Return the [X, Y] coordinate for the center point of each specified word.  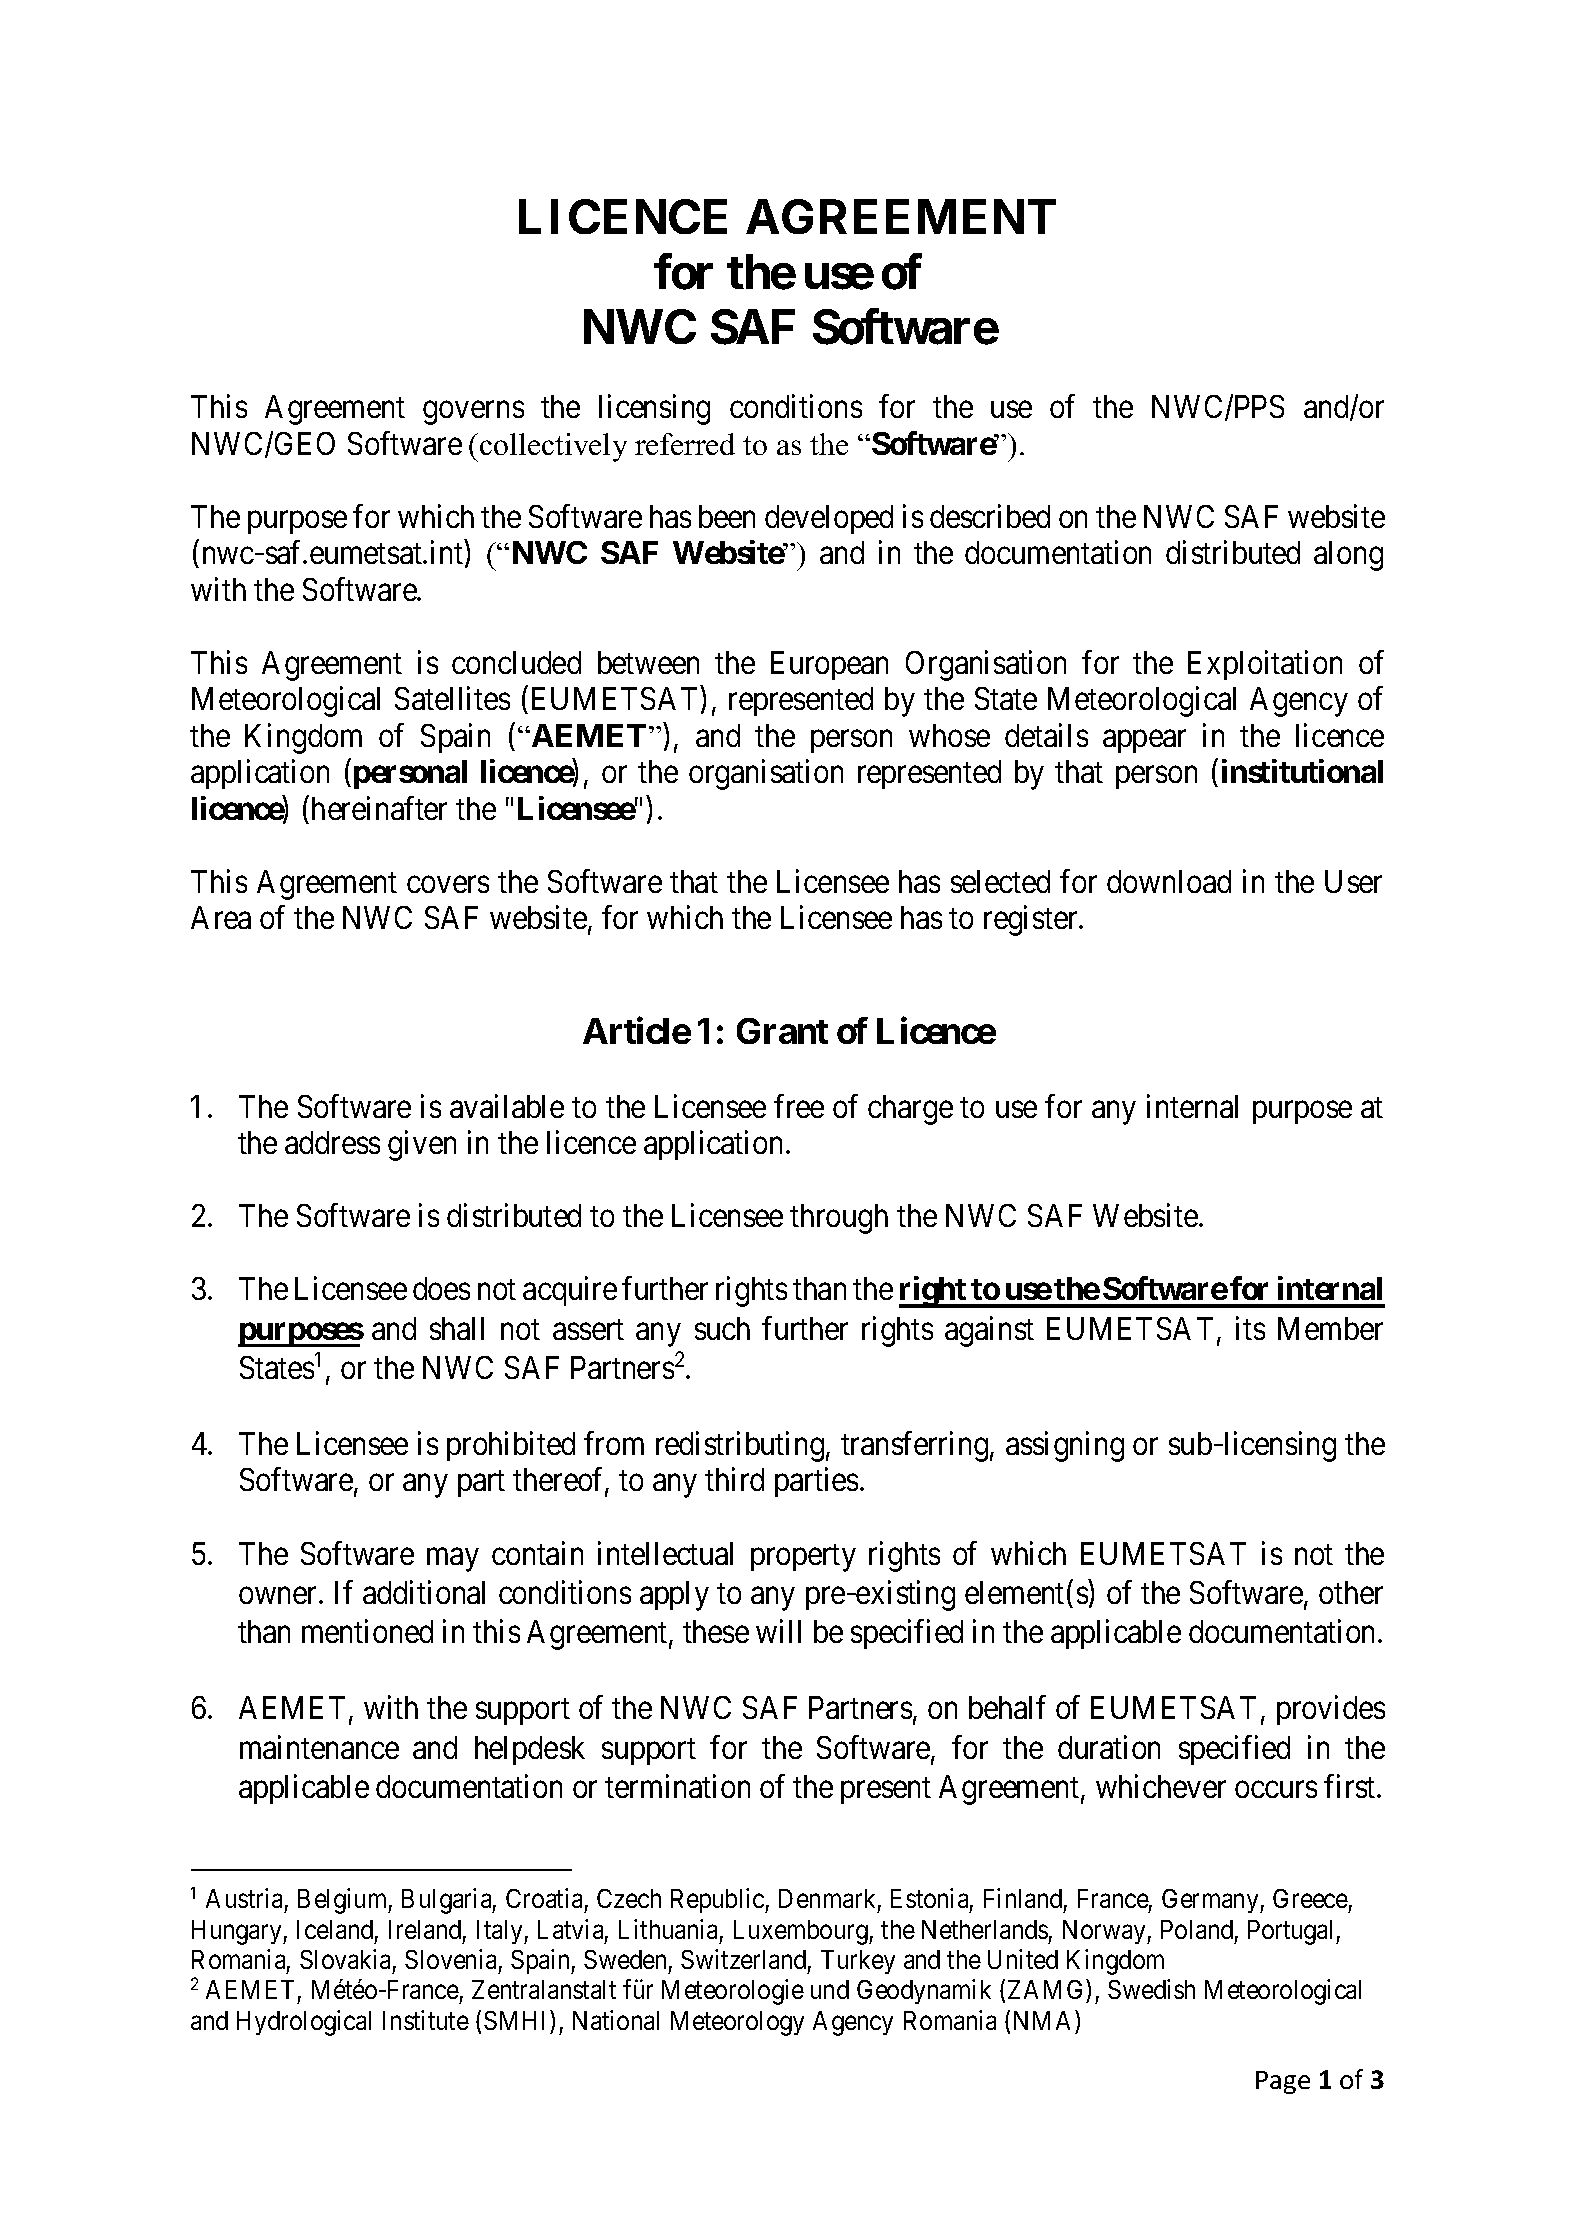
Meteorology [737, 2023]
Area [221, 917]
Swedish [1151, 1989]
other [1351, 1592]
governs [473, 413]
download [1169, 881]
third [734, 1479]
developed [829, 519]
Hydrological [304, 2023]
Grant [782, 1031]
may [453, 1560]
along [1348, 556]
